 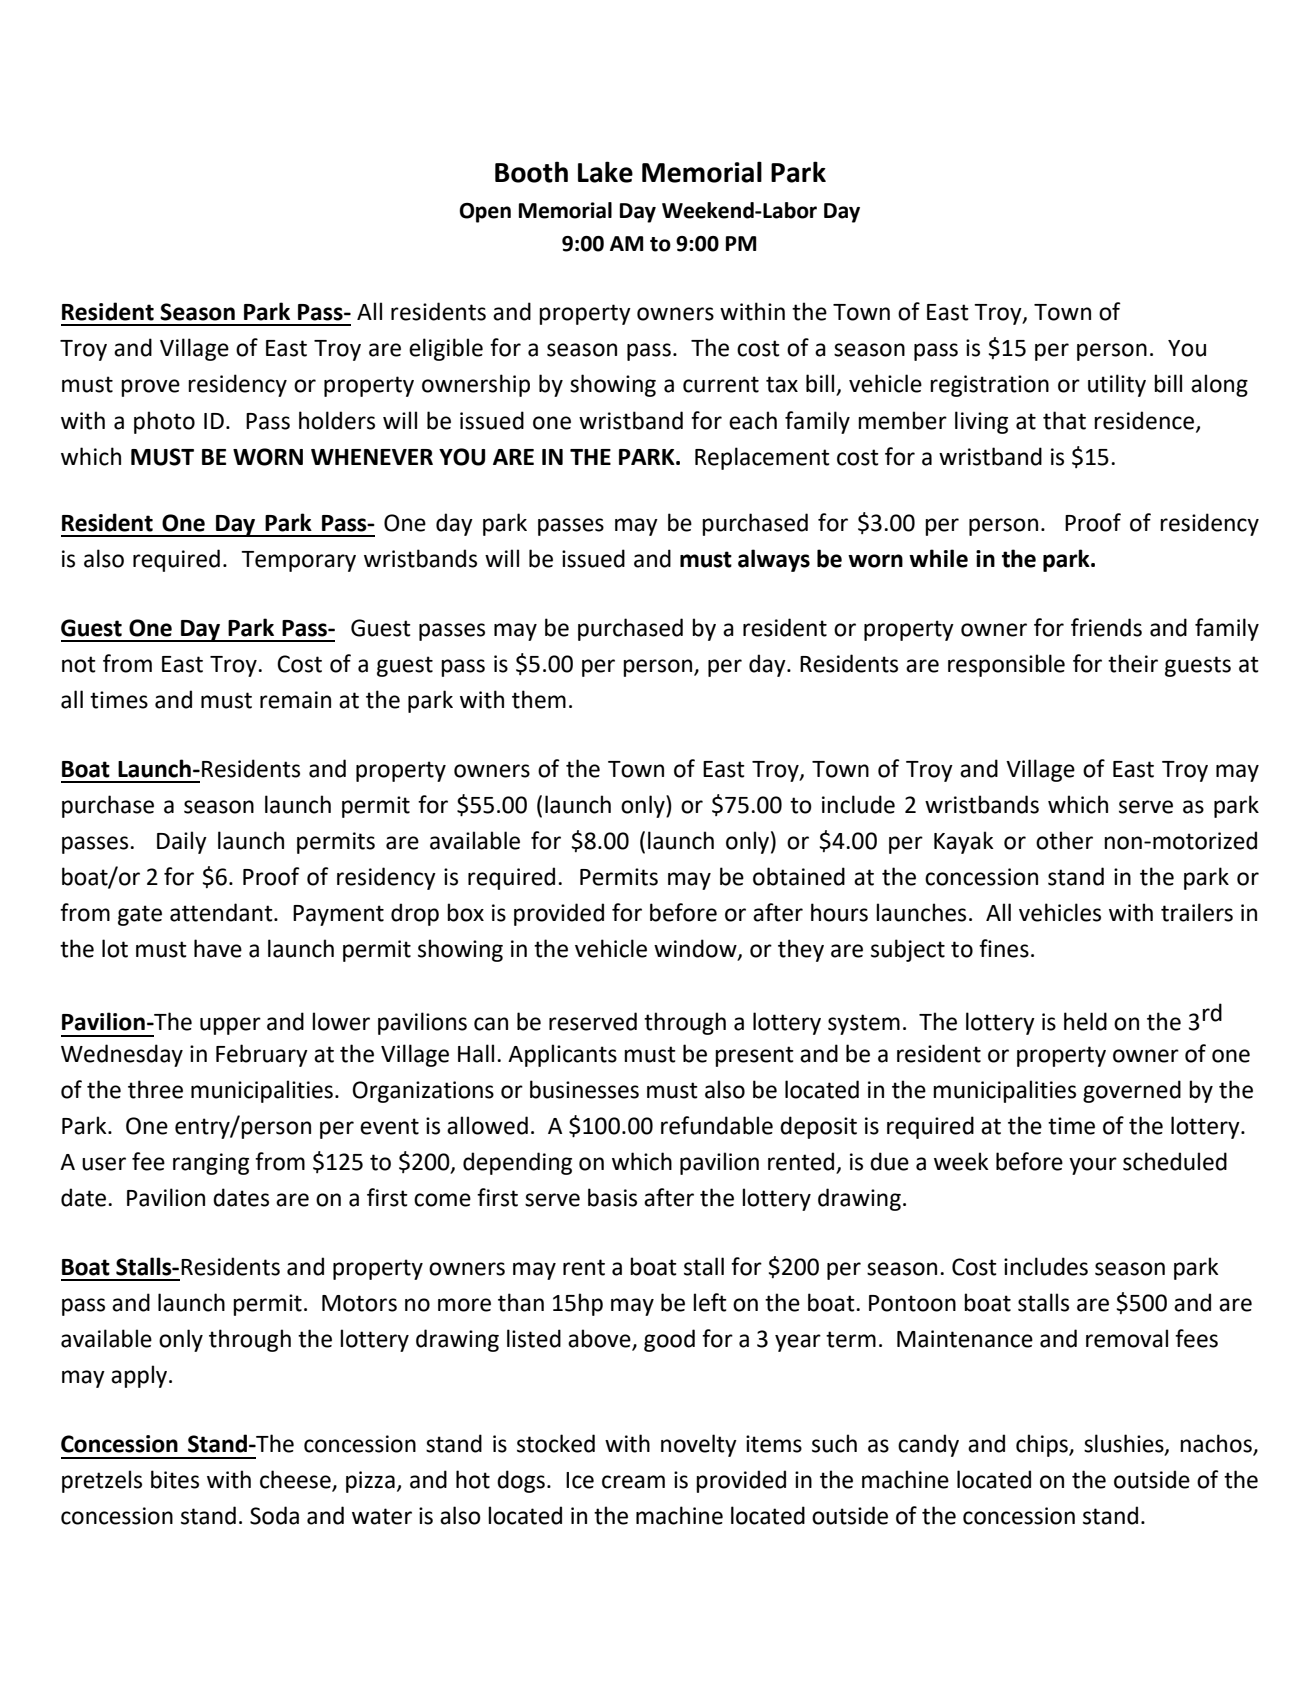 What do you see at coordinates (175, 1479) in the screenshot?
I see `bites` at bounding box center [175, 1479].
